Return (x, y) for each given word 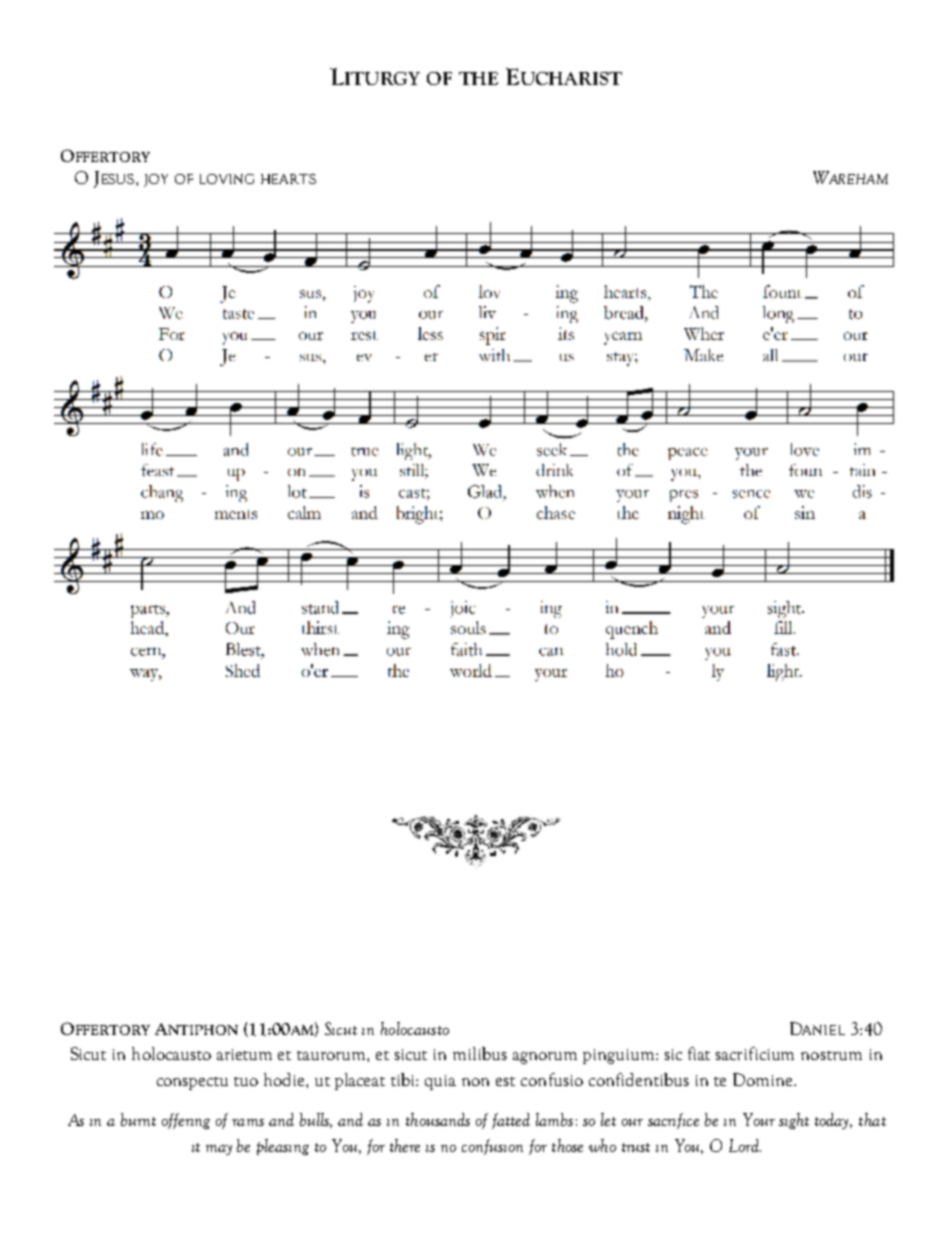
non (475, 1082)
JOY (156, 180)
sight (794, 1121)
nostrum (831, 1055)
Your (759, 1119)
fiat (699, 1053)
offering (186, 1121)
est (505, 1081)
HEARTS (288, 179)
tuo (246, 1081)
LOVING (227, 179)
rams (248, 1122)
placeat (360, 1081)
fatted (511, 1121)
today (833, 1121)
